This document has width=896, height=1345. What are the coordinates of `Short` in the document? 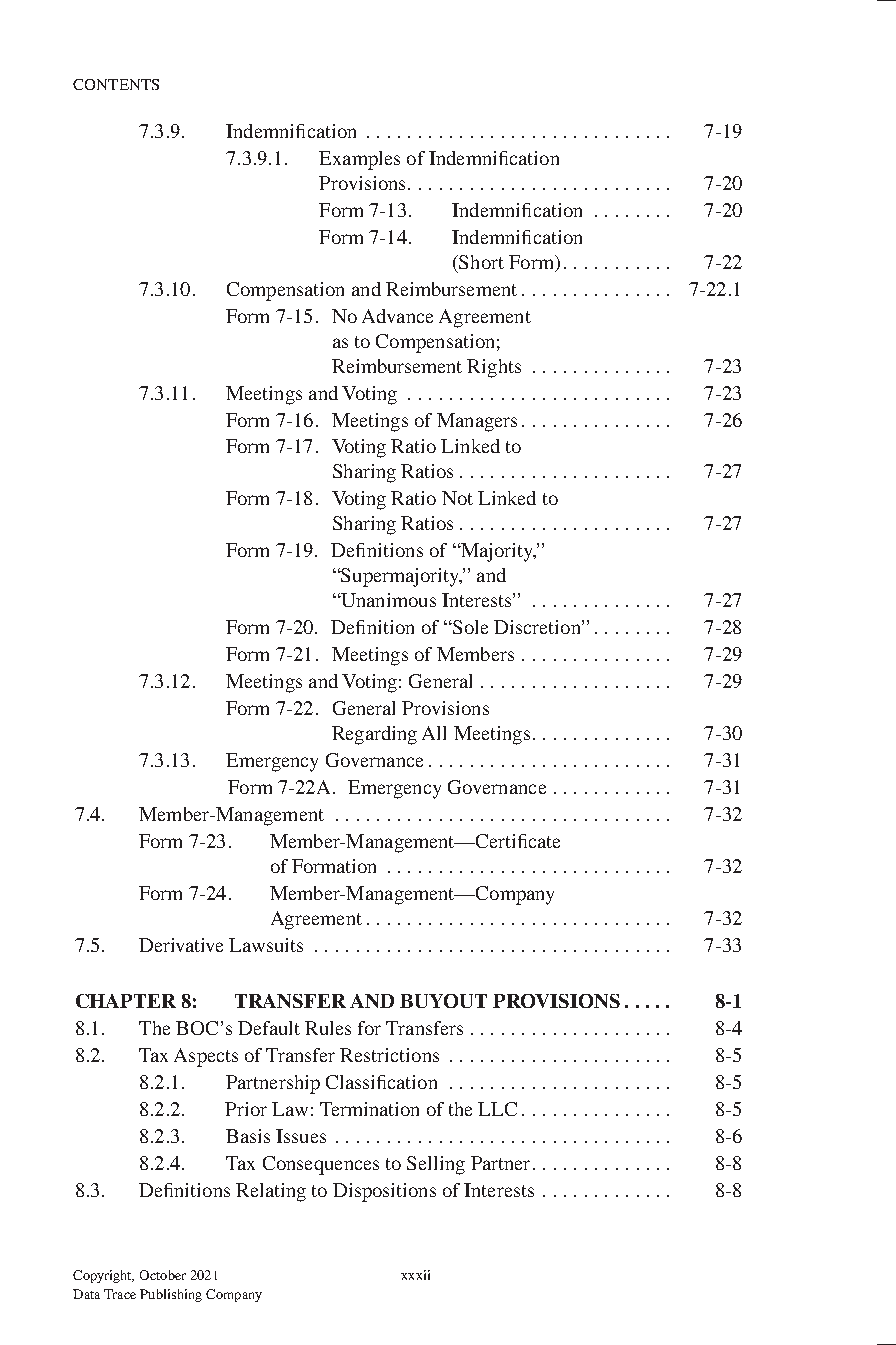 It's located at (480, 262).
